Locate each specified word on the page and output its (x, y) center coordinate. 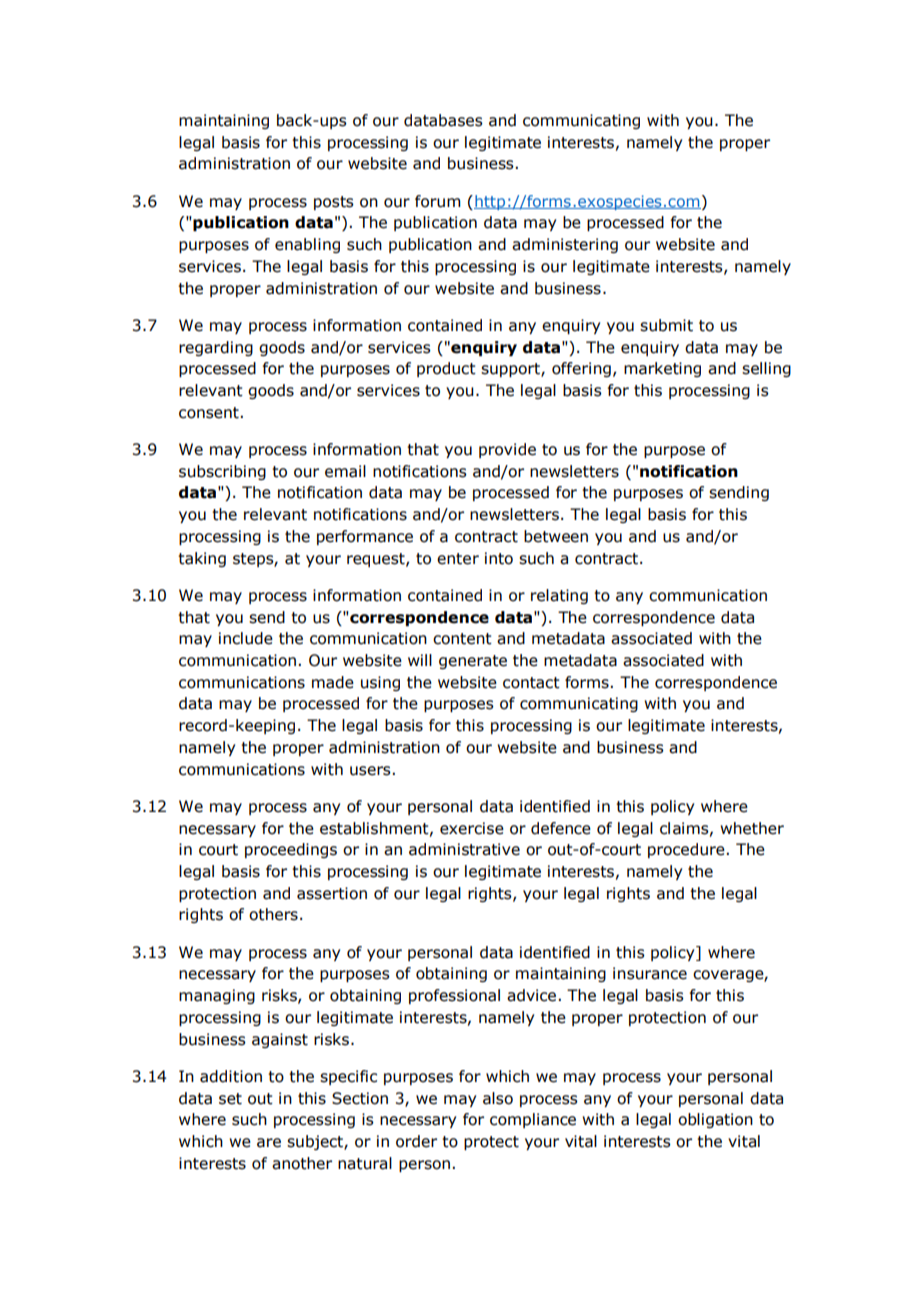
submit (666, 325)
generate (473, 662)
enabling (307, 245)
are (269, 1143)
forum (438, 201)
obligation (715, 1120)
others (273, 914)
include (246, 638)
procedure (687, 850)
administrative (464, 849)
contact (531, 683)
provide (507, 450)
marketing (662, 369)
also (498, 1098)
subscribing (222, 472)
